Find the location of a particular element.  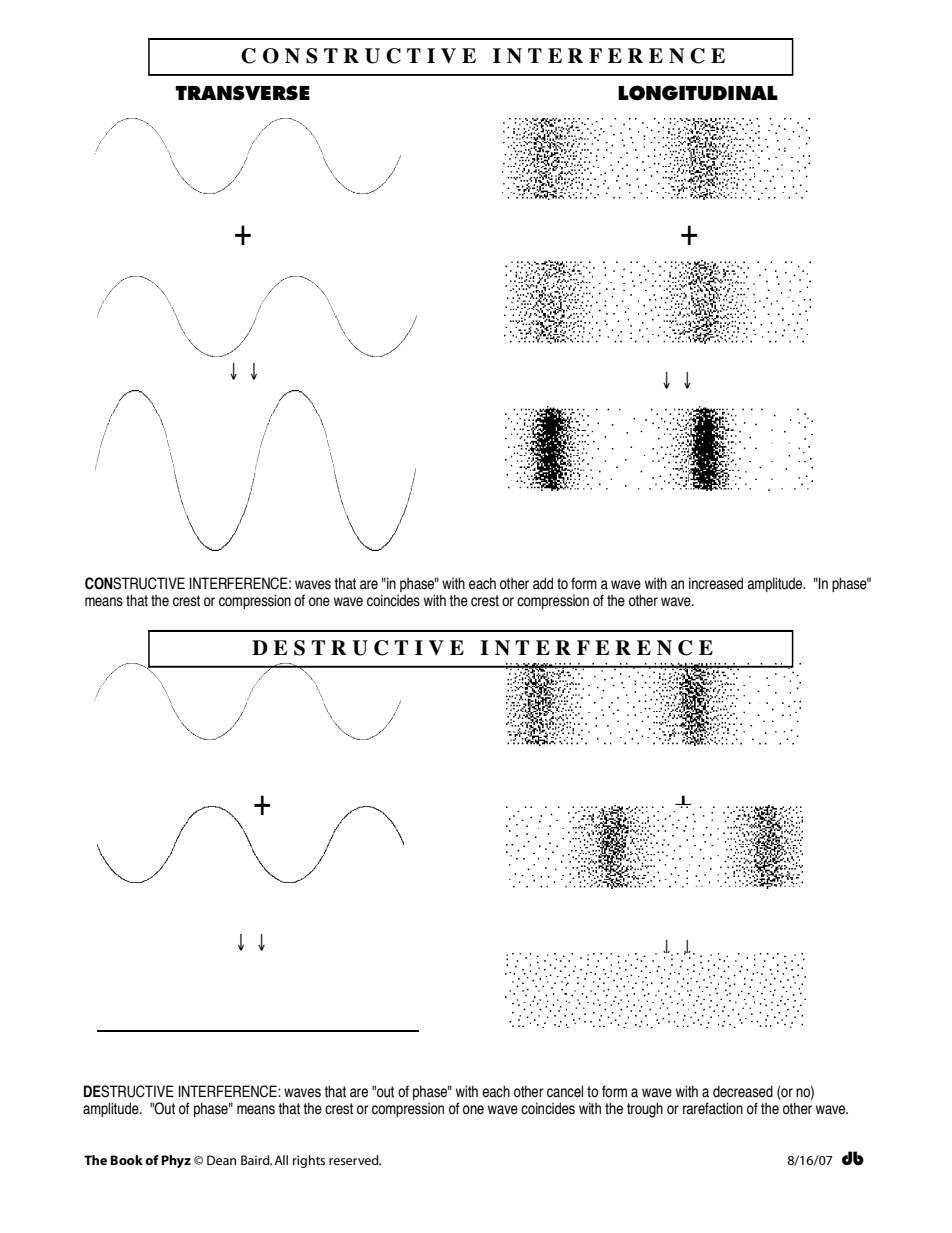

reserved is located at coordinates (355, 1160).
